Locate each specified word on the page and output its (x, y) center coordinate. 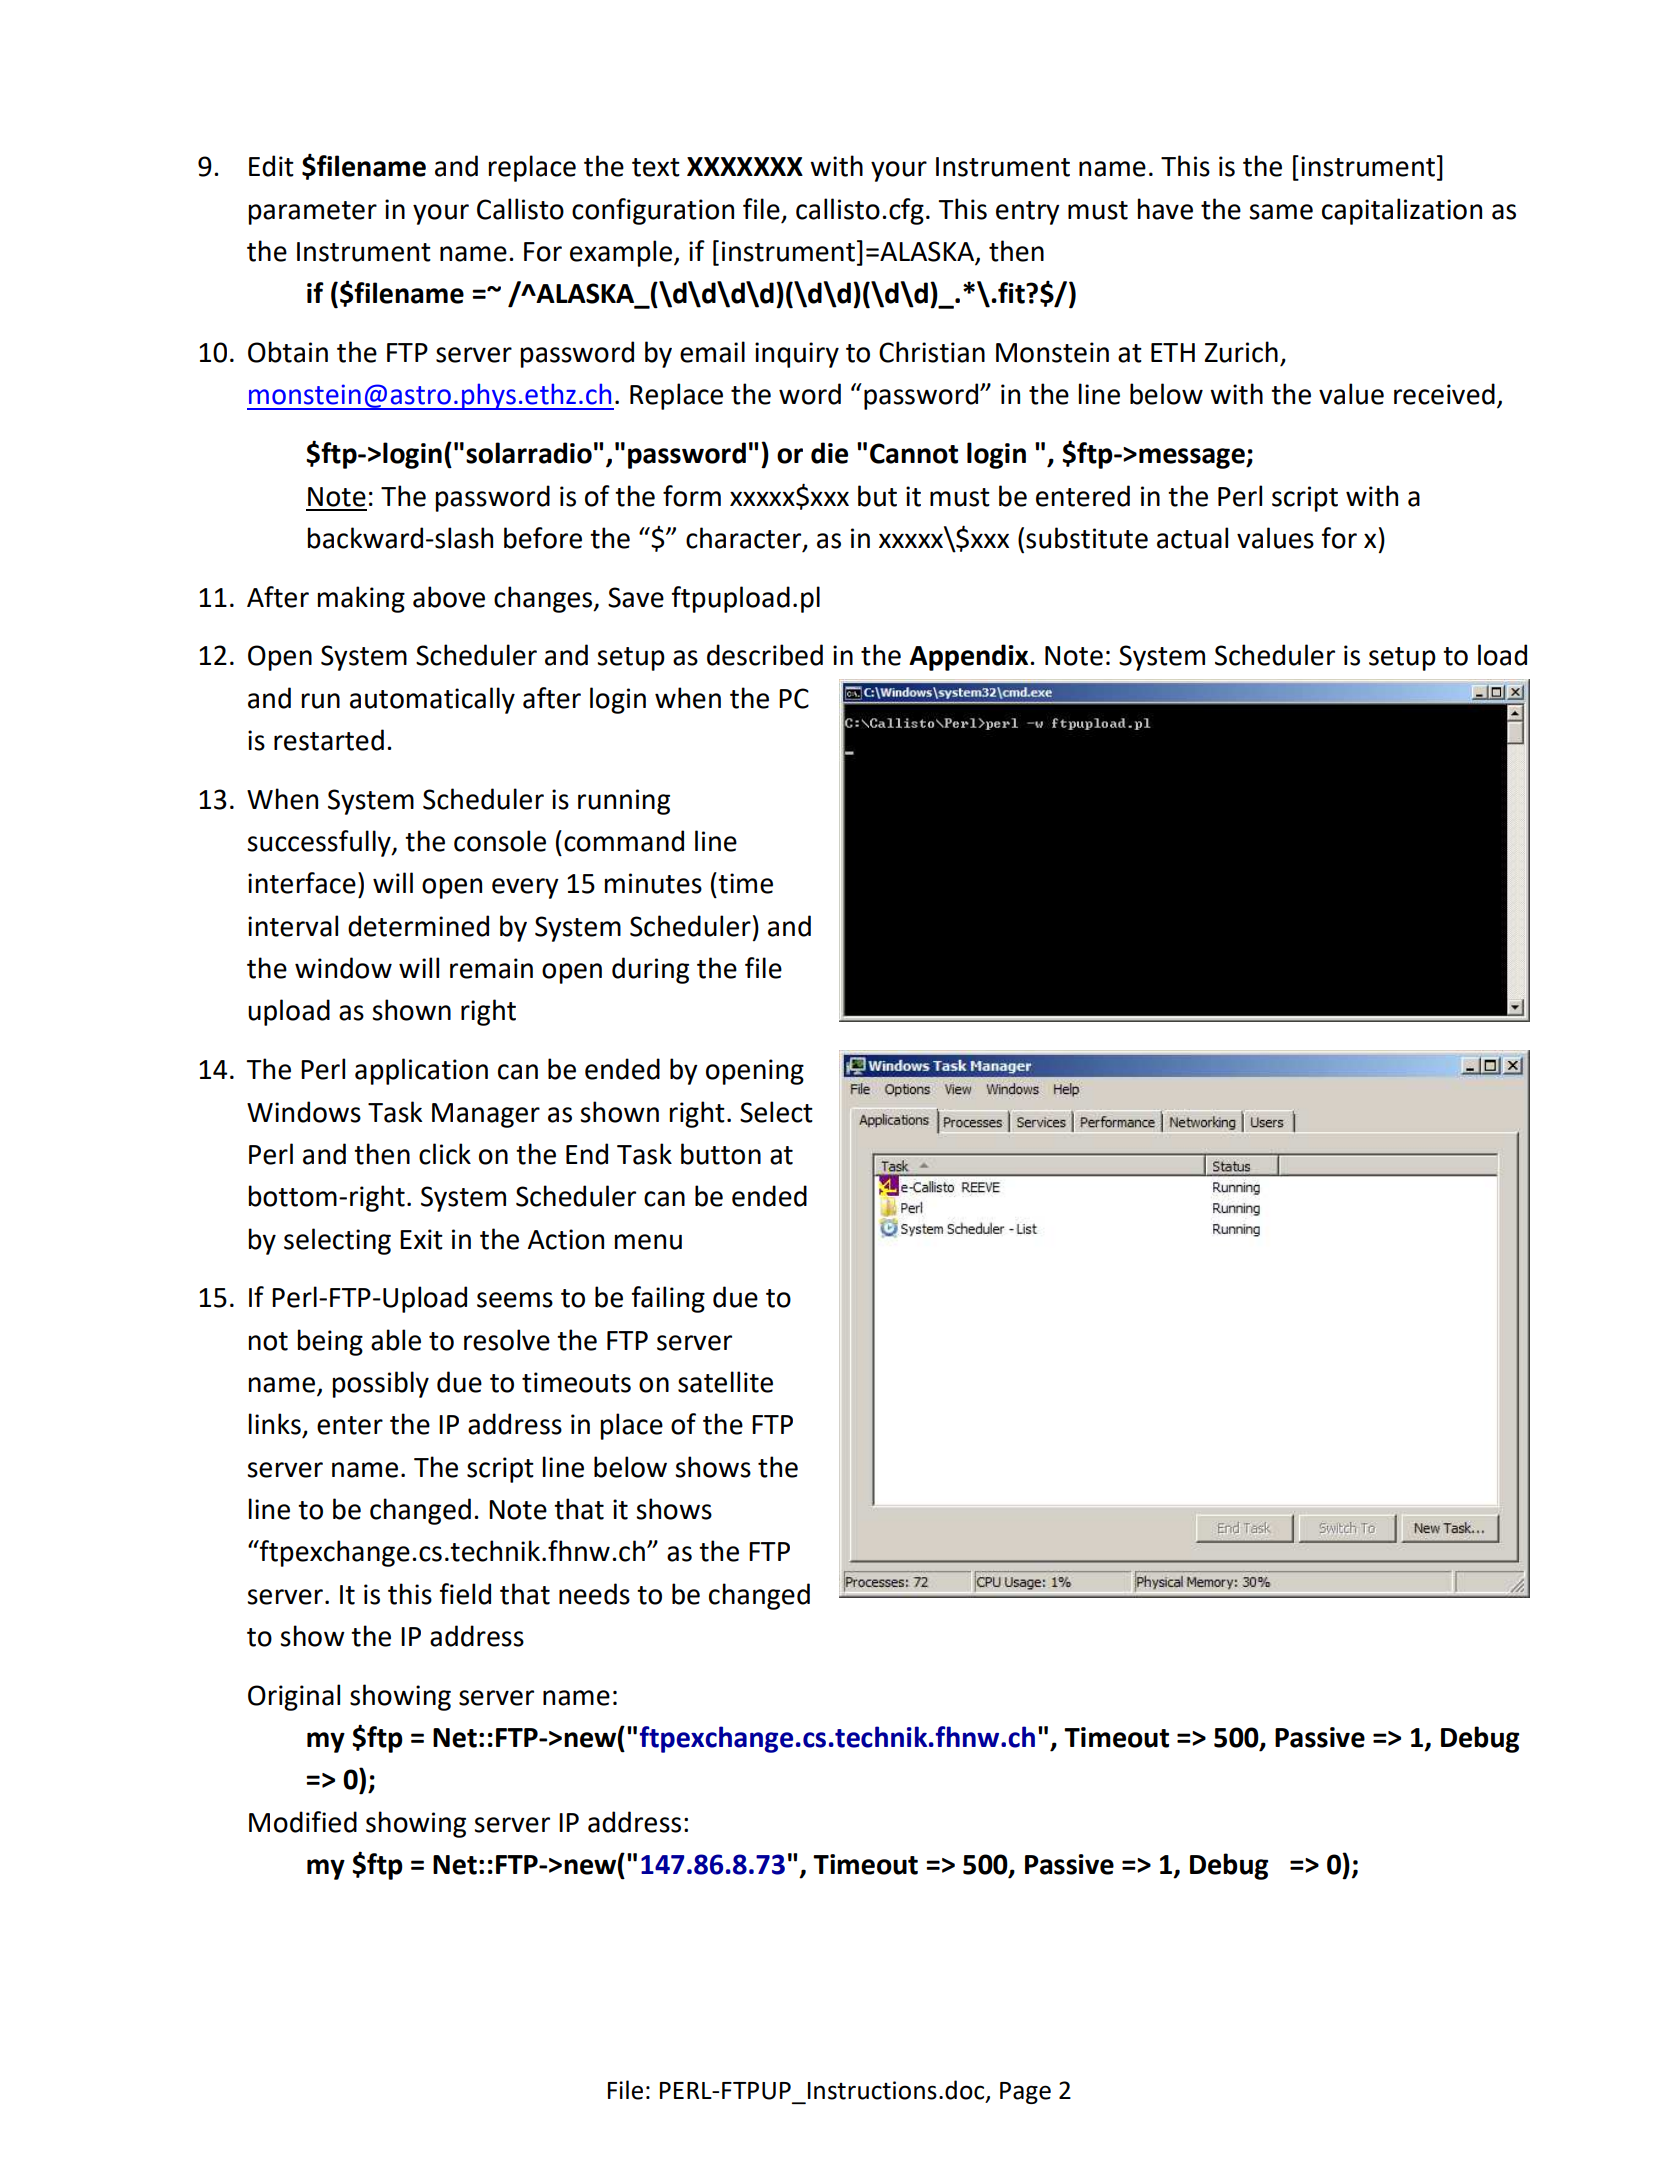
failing (668, 1299)
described (765, 655)
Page (1025, 2093)
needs (594, 1594)
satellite (725, 1382)
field (465, 1594)
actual (1192, 538)
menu (648, 1242)
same (1281, 212)
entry (1028, 213)
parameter (313, 213)
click (445, 1154)
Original (294, 1697)
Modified (303, 1822)
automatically (432, 700)
